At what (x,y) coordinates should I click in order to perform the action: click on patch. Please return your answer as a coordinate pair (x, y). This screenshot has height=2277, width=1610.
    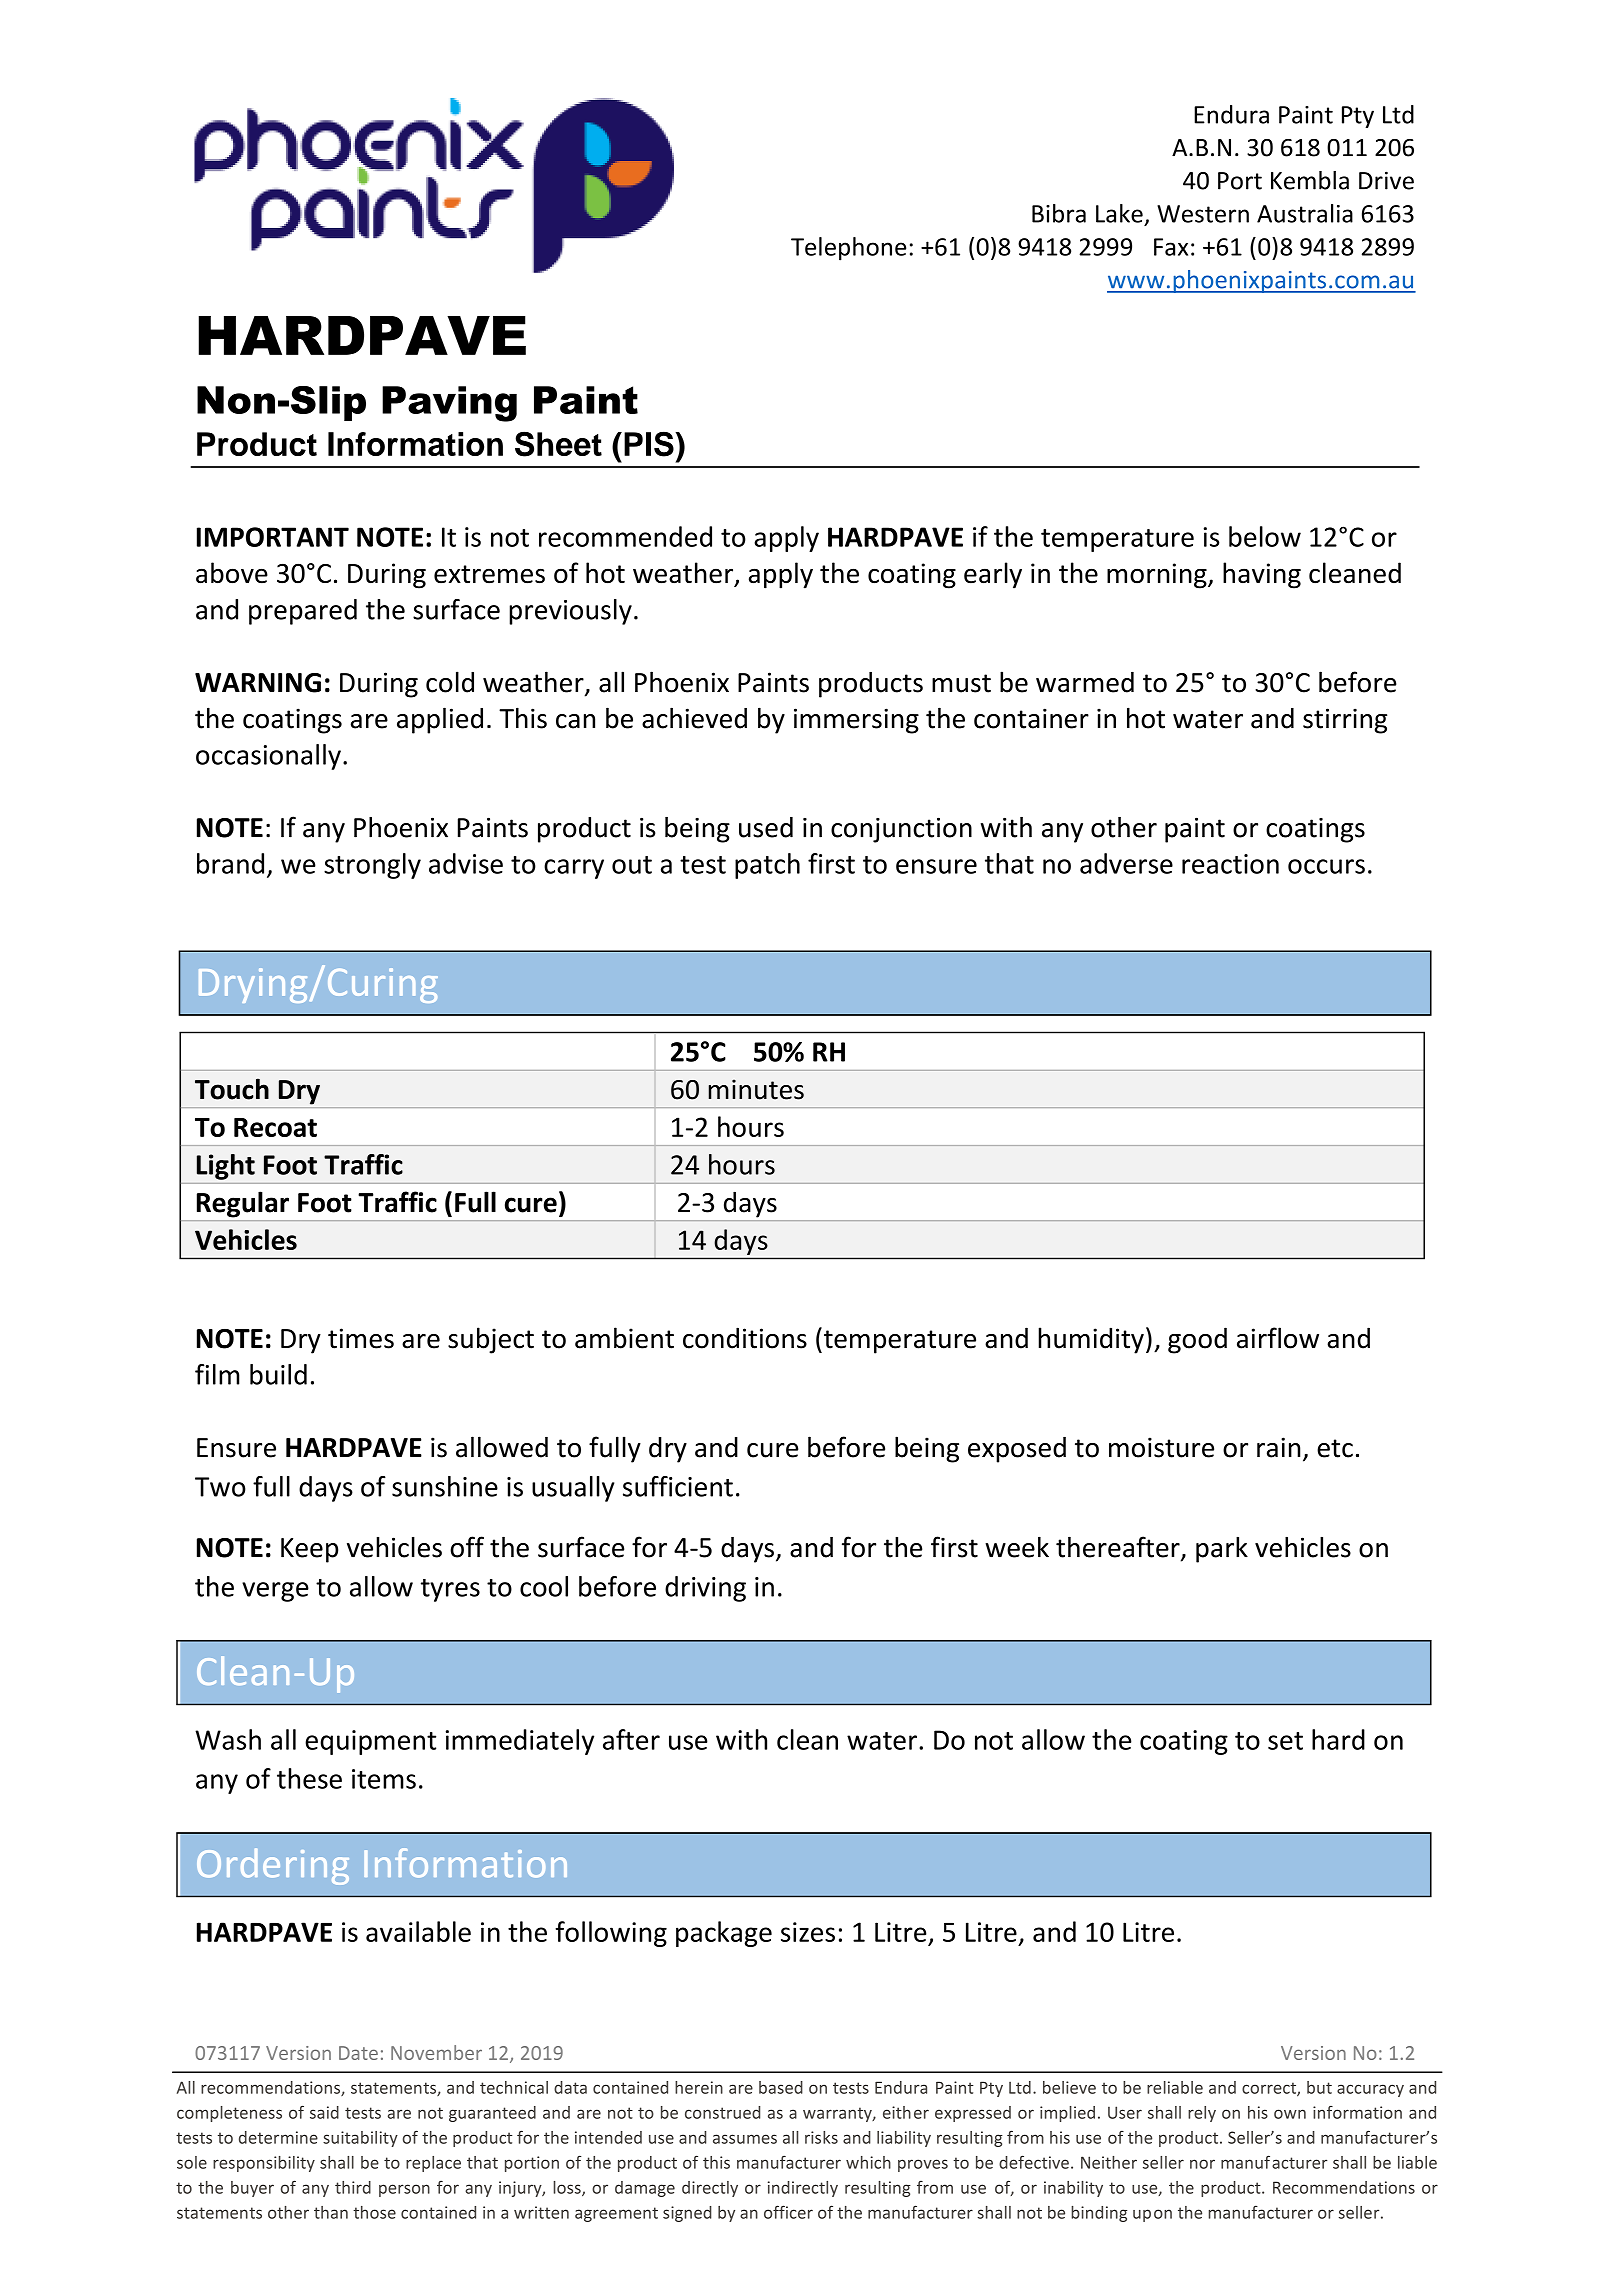
    Looking at the image, I should click on (767, 866).
